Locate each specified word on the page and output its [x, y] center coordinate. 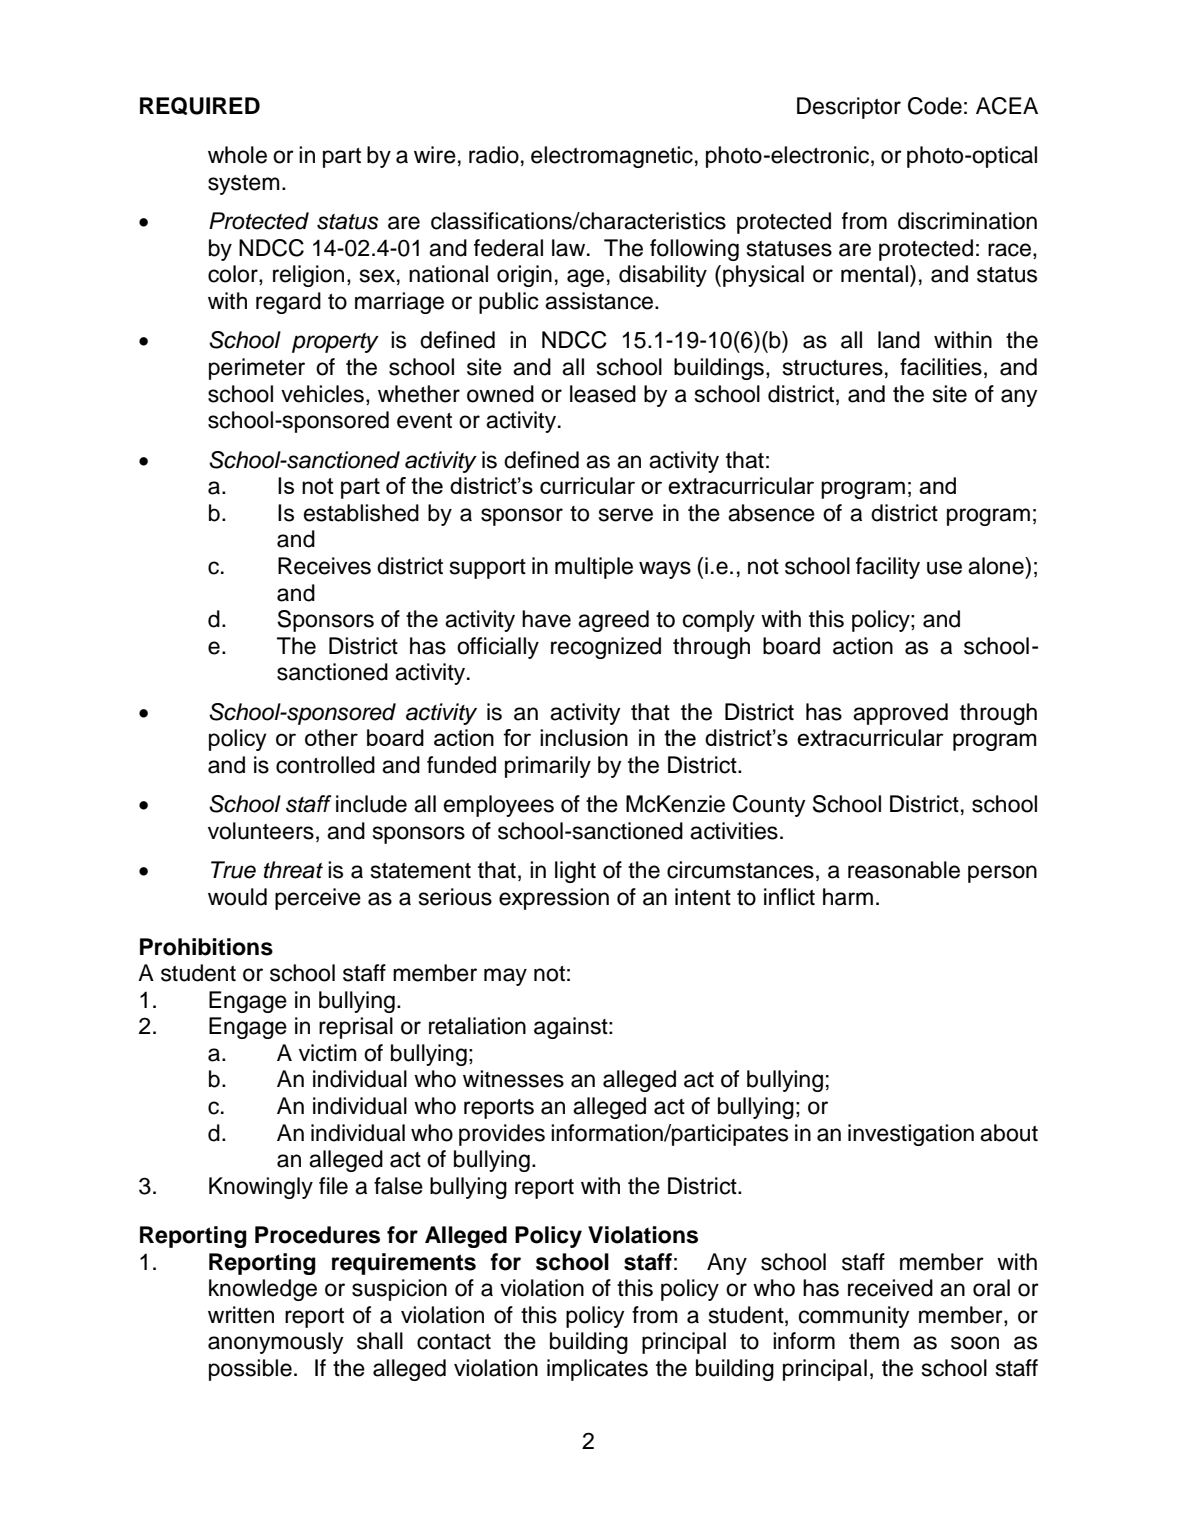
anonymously [276, 1343]
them [874, 1341]
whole [237, 155]
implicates [597, 1370]
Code [935, 106]
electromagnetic [612, 157]
